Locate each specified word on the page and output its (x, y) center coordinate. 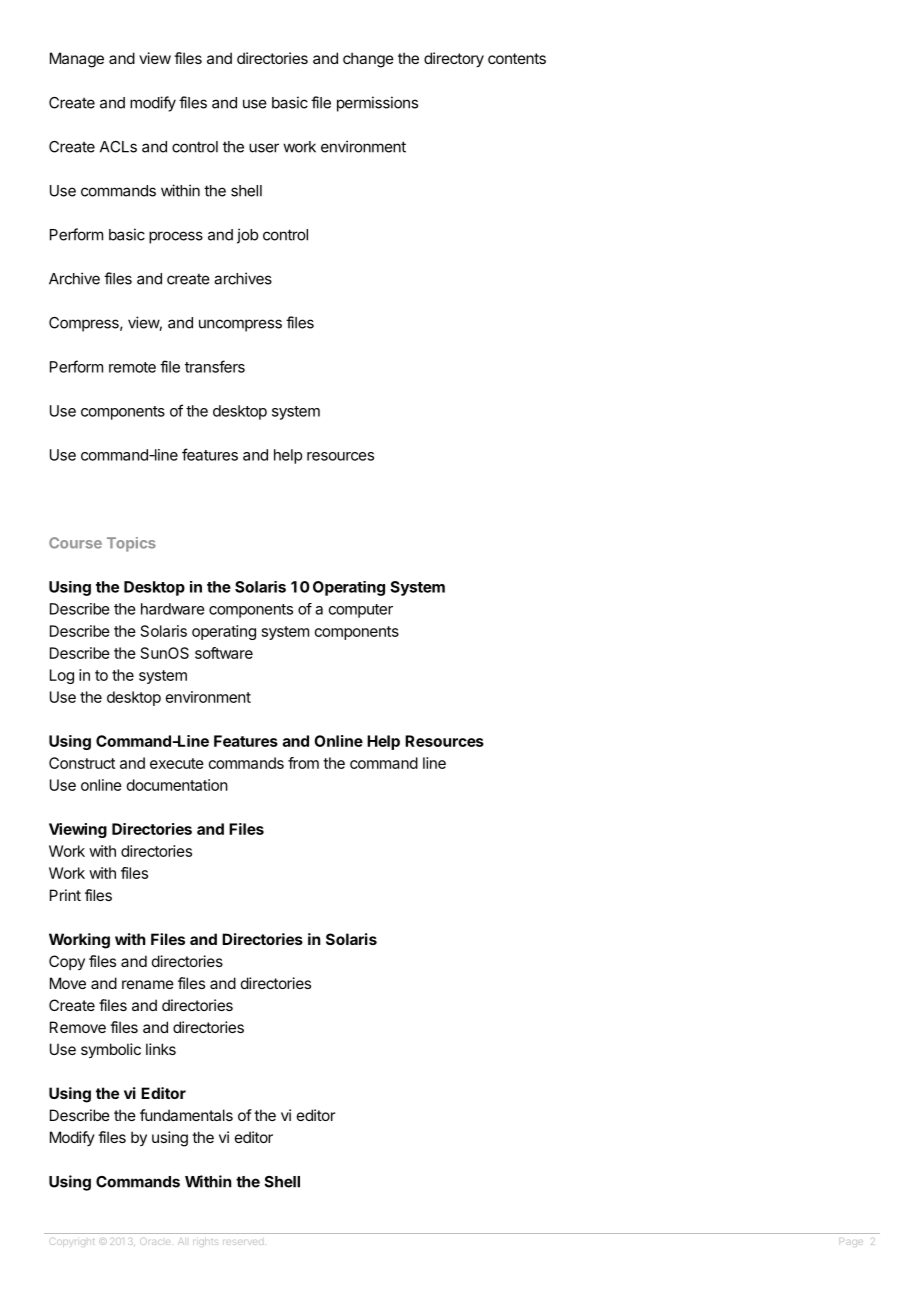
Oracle (155, 1241)
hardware (173, 609)
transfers (215, 366)
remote (132, 367)
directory (454, 59)
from (303, 763)
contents (517, 58)
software (224, 653)
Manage (77, 60)
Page (851, 1242)
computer (361, 611)
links (161, 1049)
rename (148, 984)
